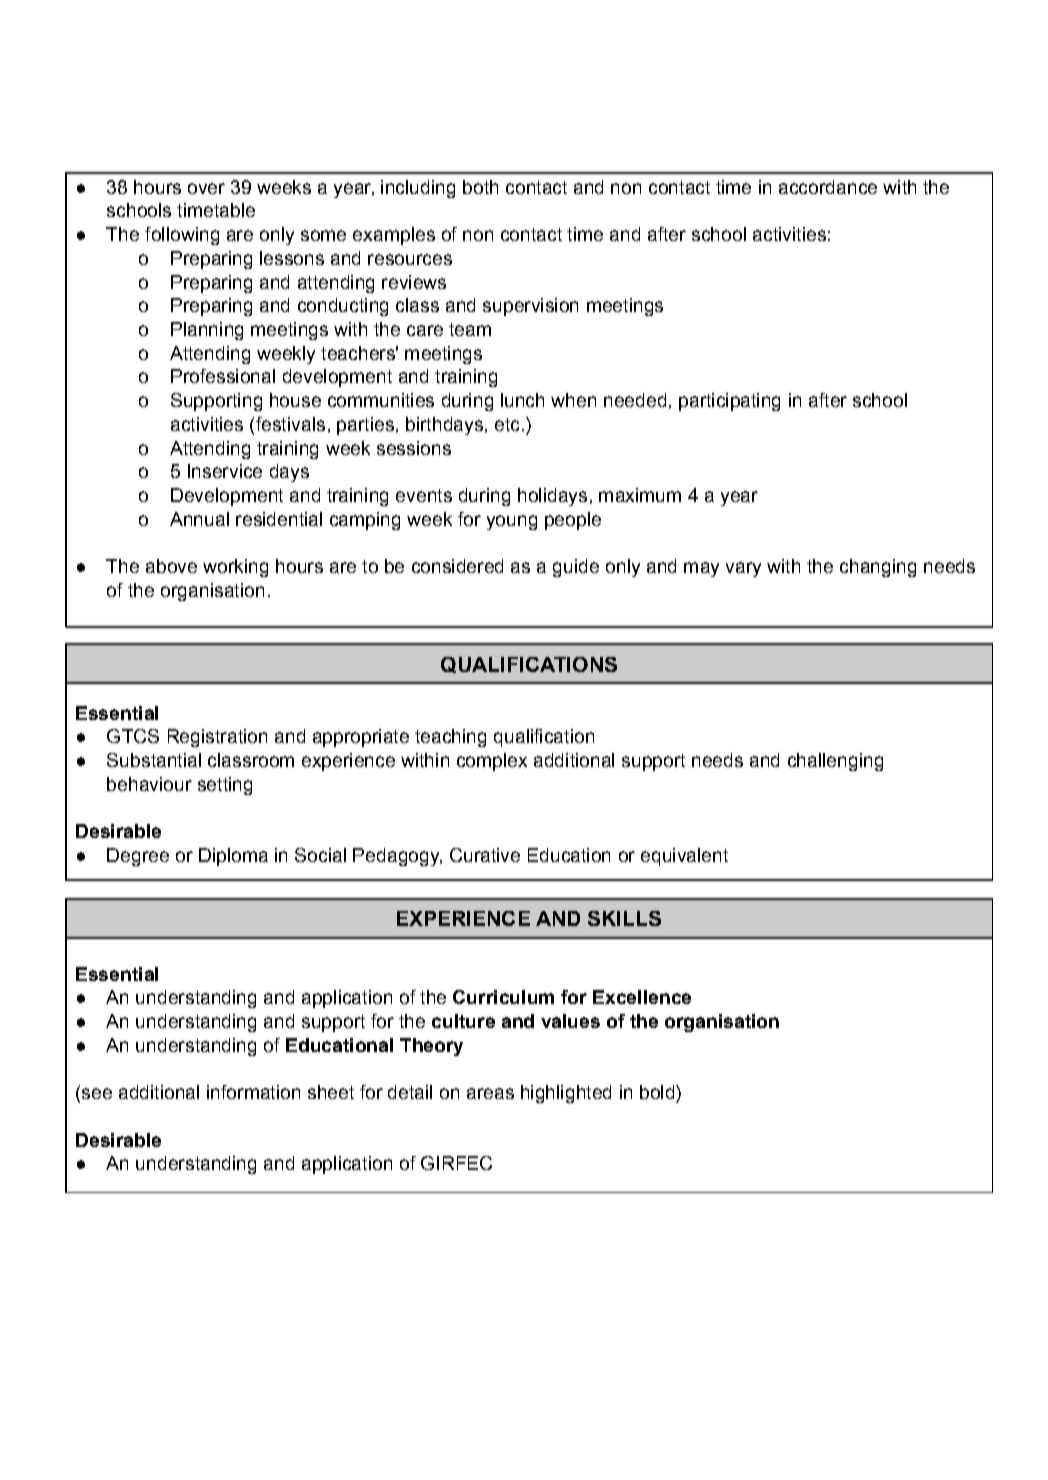  I want to click on young, so click(512, 522).
